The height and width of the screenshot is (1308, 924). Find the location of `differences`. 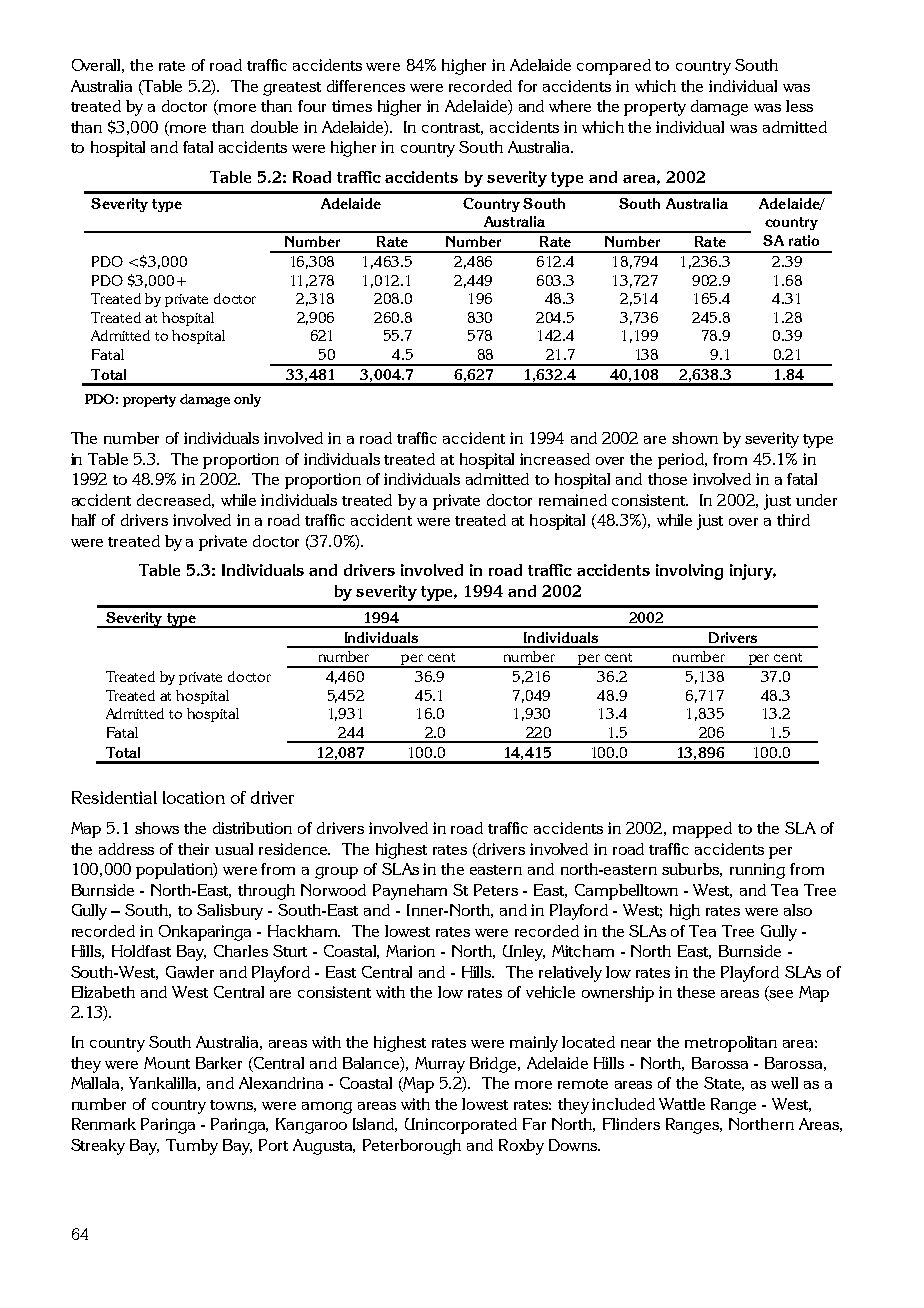

differences is located at coordinates (366, 86).
